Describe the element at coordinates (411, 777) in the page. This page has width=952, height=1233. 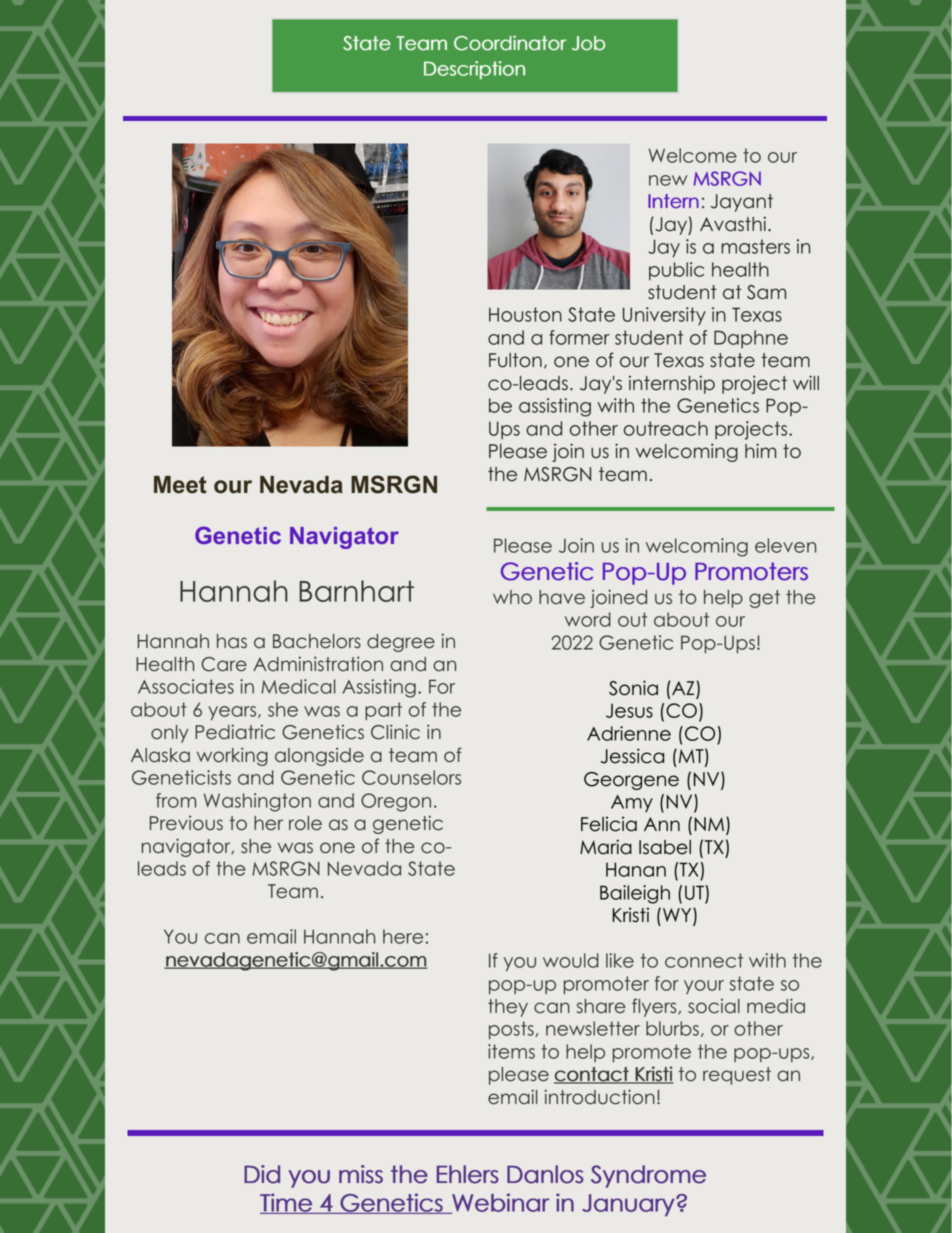
I see `Counselors` at that location.
